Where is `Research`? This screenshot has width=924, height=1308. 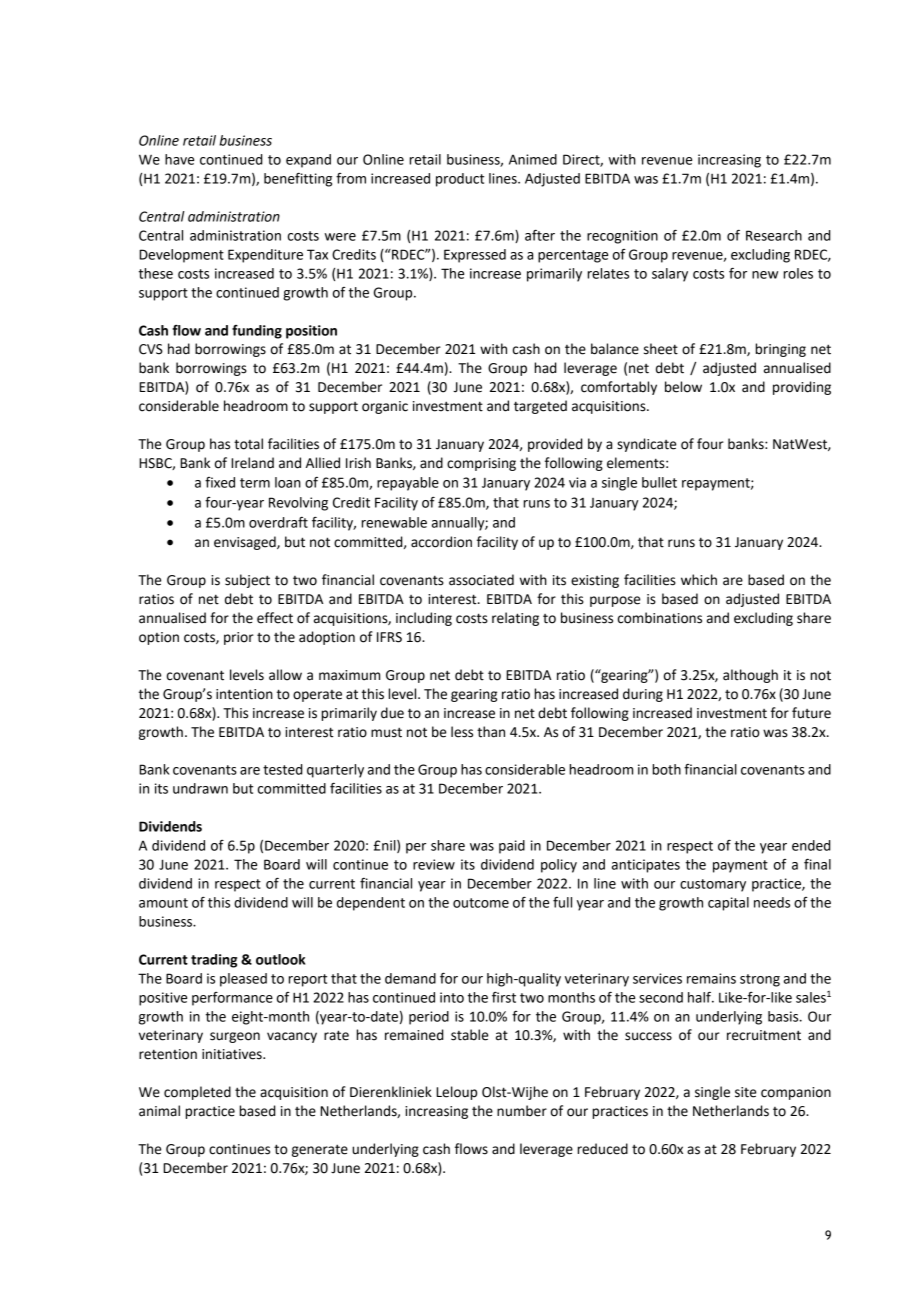 Research is located at coordinates (774, 235).
